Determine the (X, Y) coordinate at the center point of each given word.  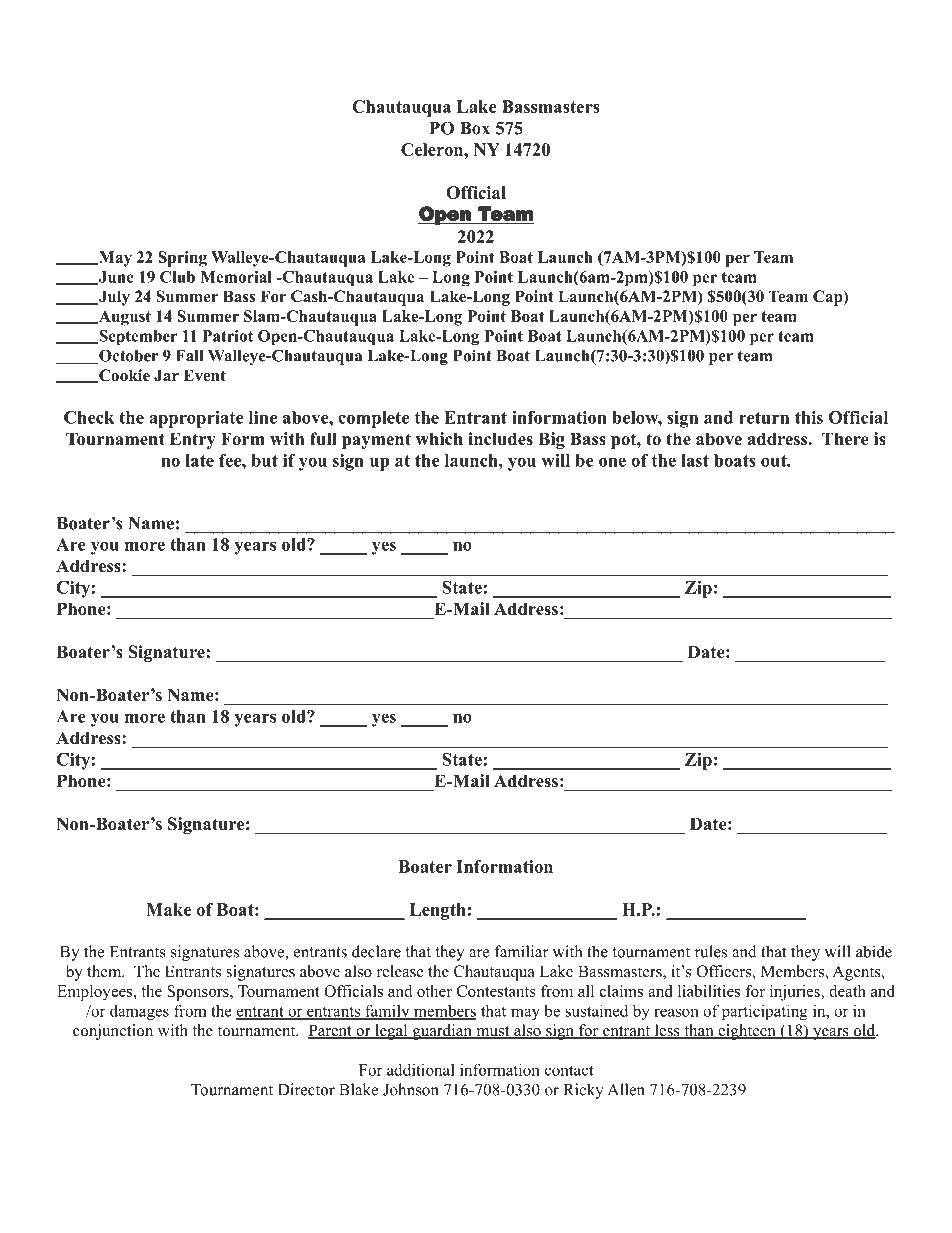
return (764, 418)
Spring (182, 259)
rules (711, 951)
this (809, 417)
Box (475, 128)
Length (438, 911)
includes (500, 439)
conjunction (113, 1032)
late (199, 460)
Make (168, 909)
